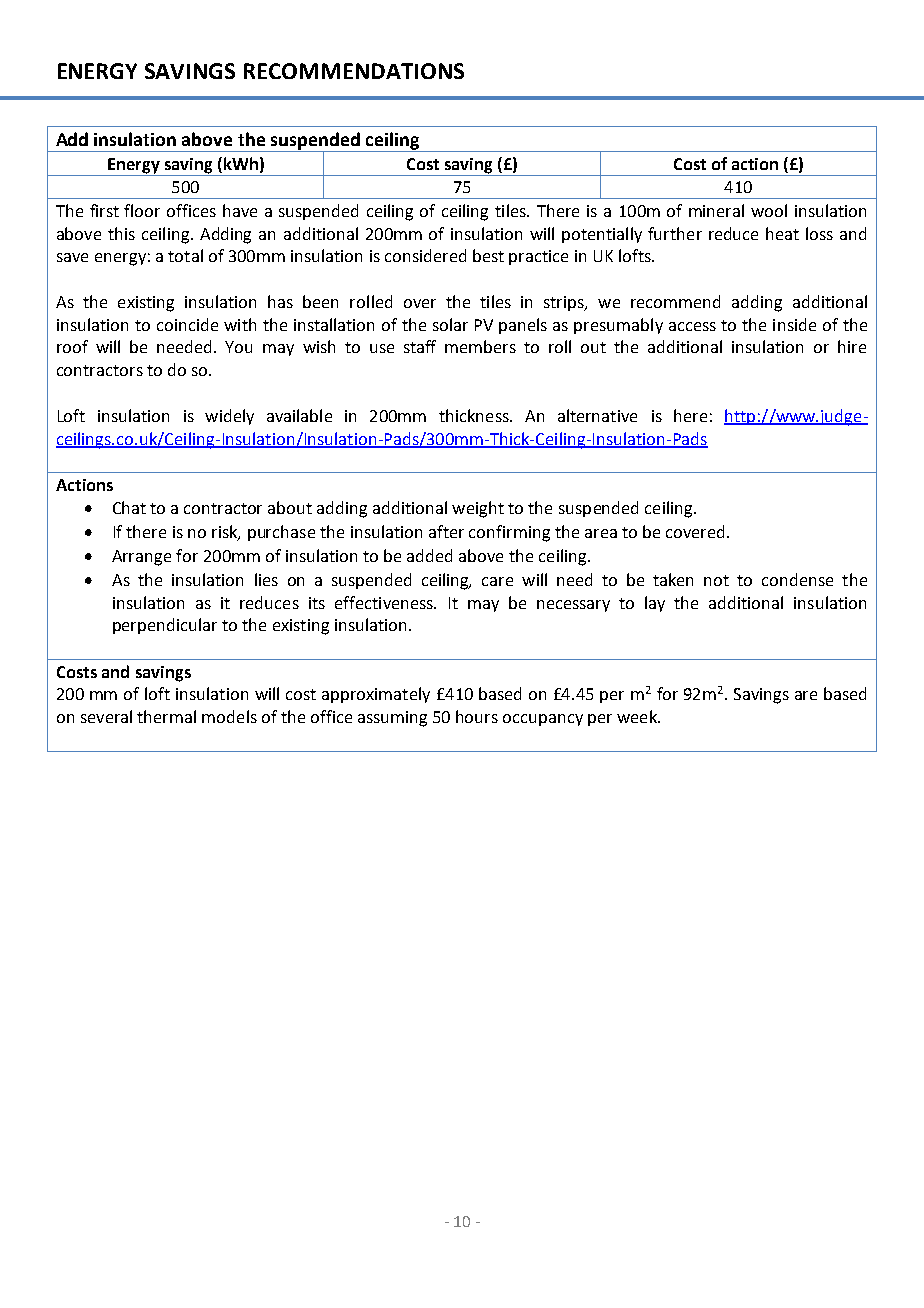 This screenshot has width=924, height=1308. I want to click on weight, so click(478, 509).
